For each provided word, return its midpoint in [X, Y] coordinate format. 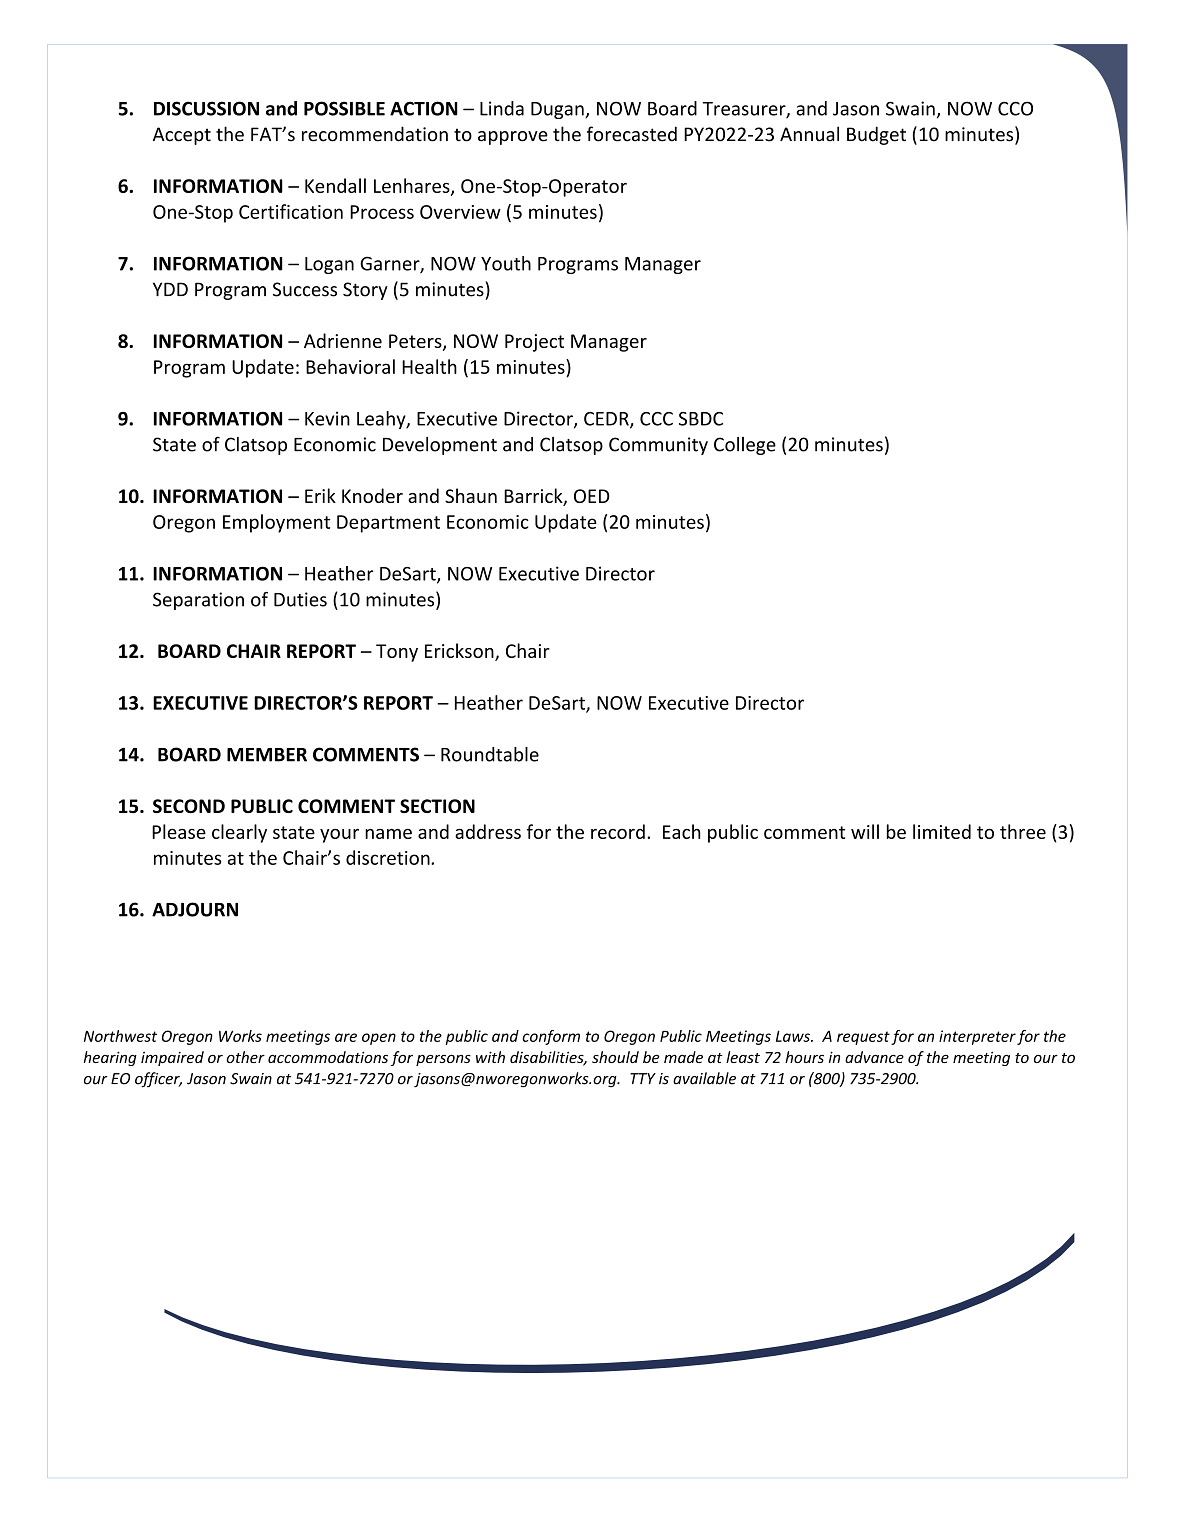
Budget [876, 135]
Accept [182, 136]
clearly [239, 833]
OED [592, 496]
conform [551, 1037]
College [745, 446]
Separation [198, 601]
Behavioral [350, 366]
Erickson [460, 652]
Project [534, 343]
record [618, 831]
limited [942, 831]
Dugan [558, 110]
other [245, 1057]
